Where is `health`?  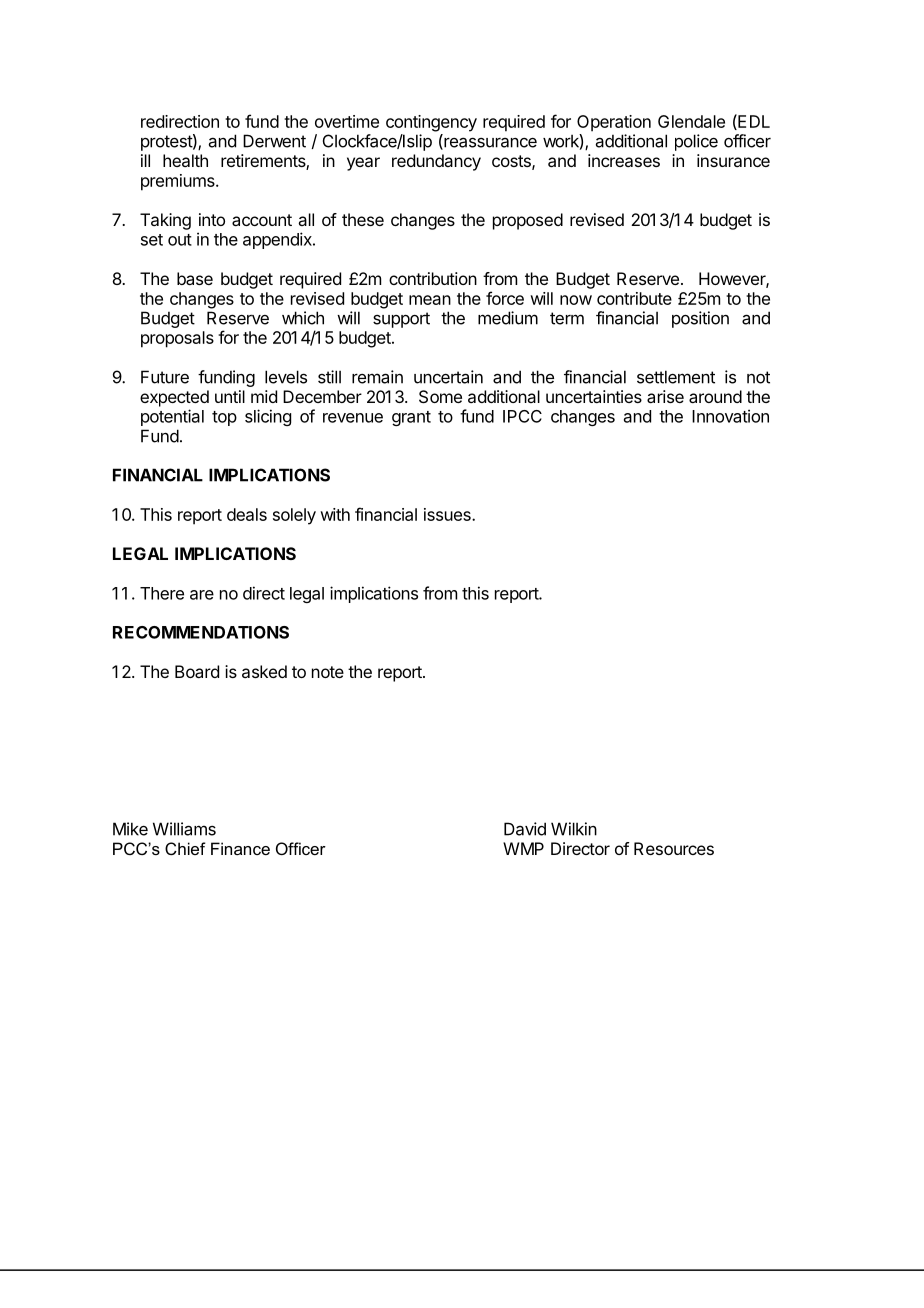
health is located at coordinates (185, 160).
